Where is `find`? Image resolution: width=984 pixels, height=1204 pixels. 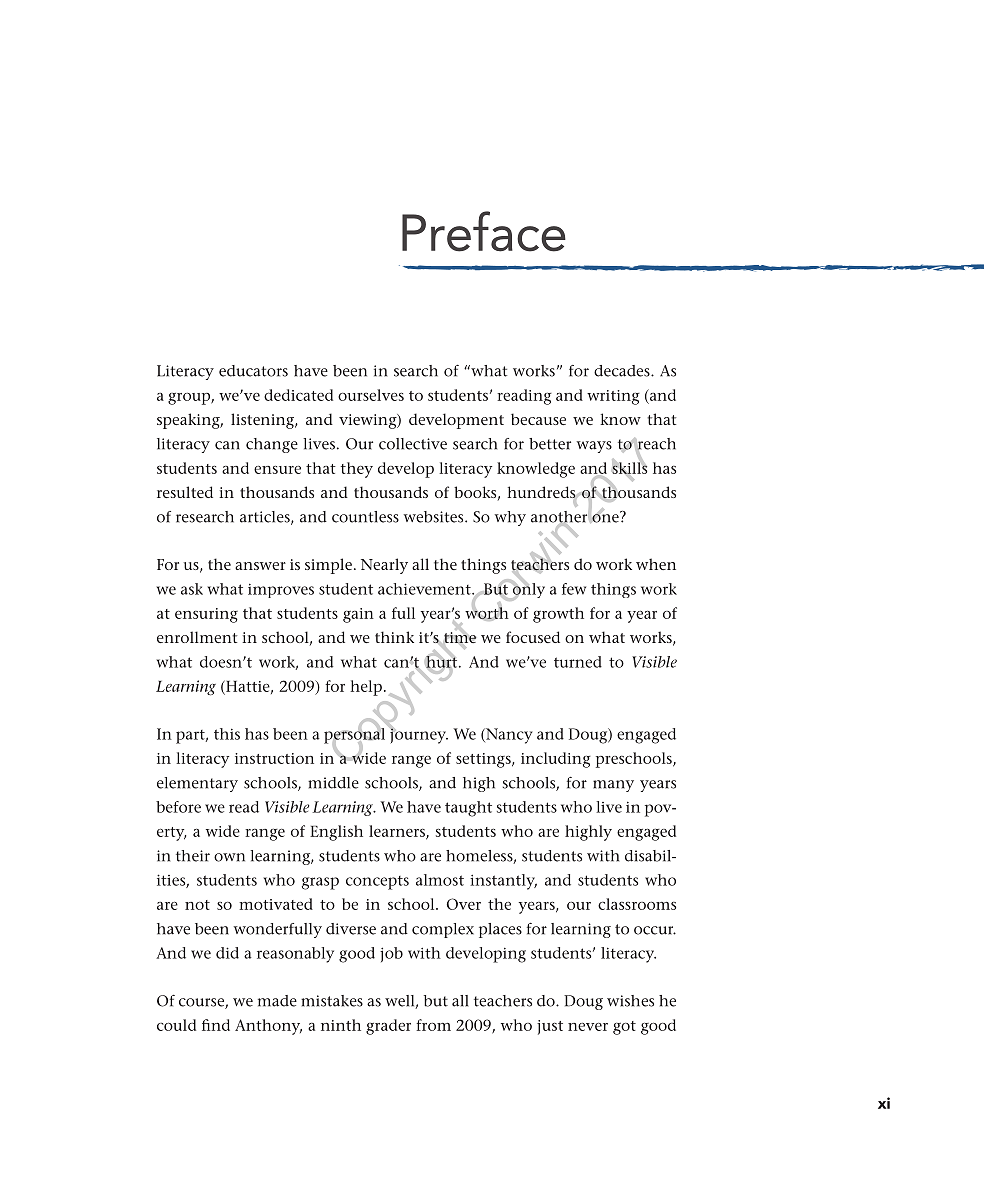 find is located at coordinates (216, 1025).
